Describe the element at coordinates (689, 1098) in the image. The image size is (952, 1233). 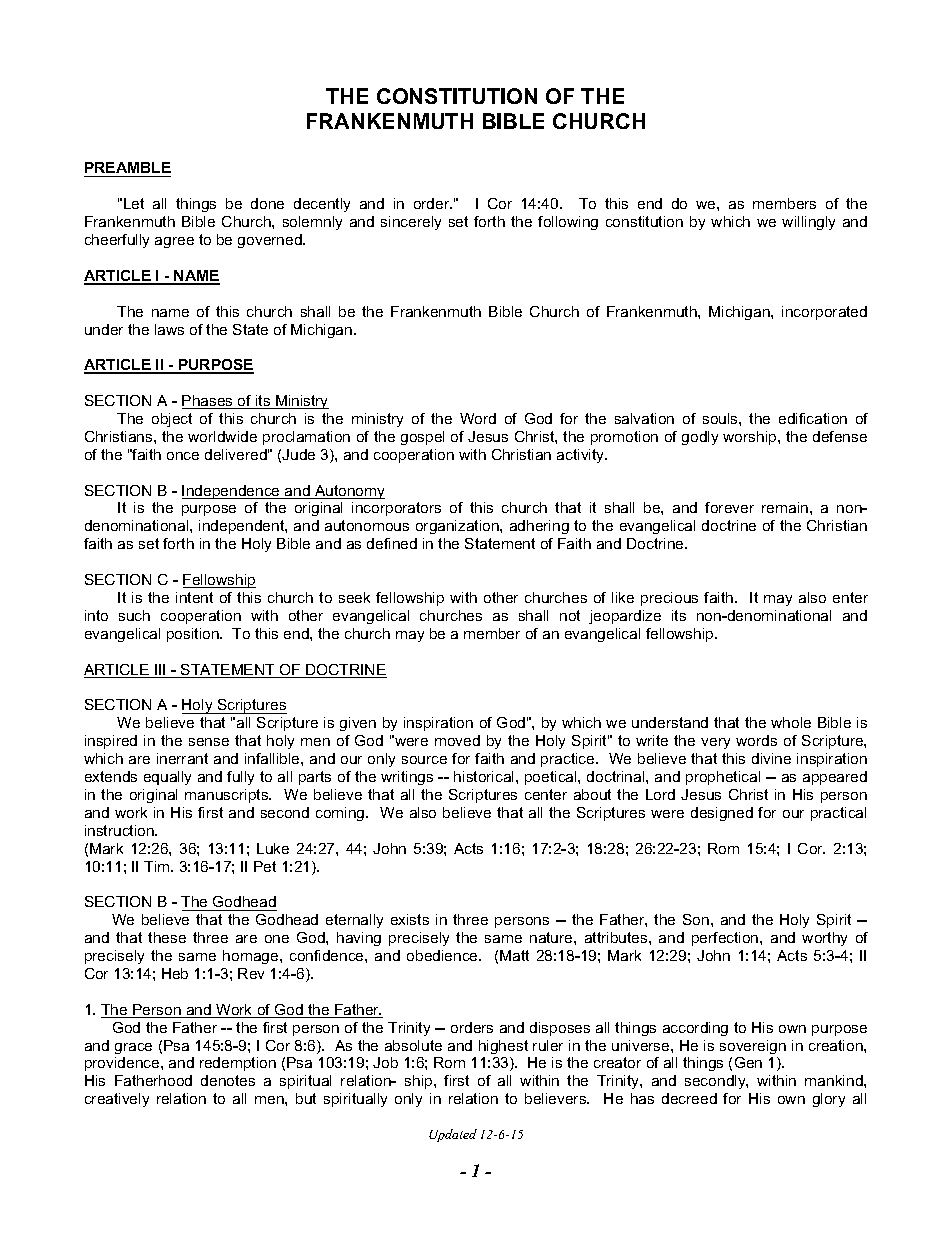
I see `decreed` at that location.
